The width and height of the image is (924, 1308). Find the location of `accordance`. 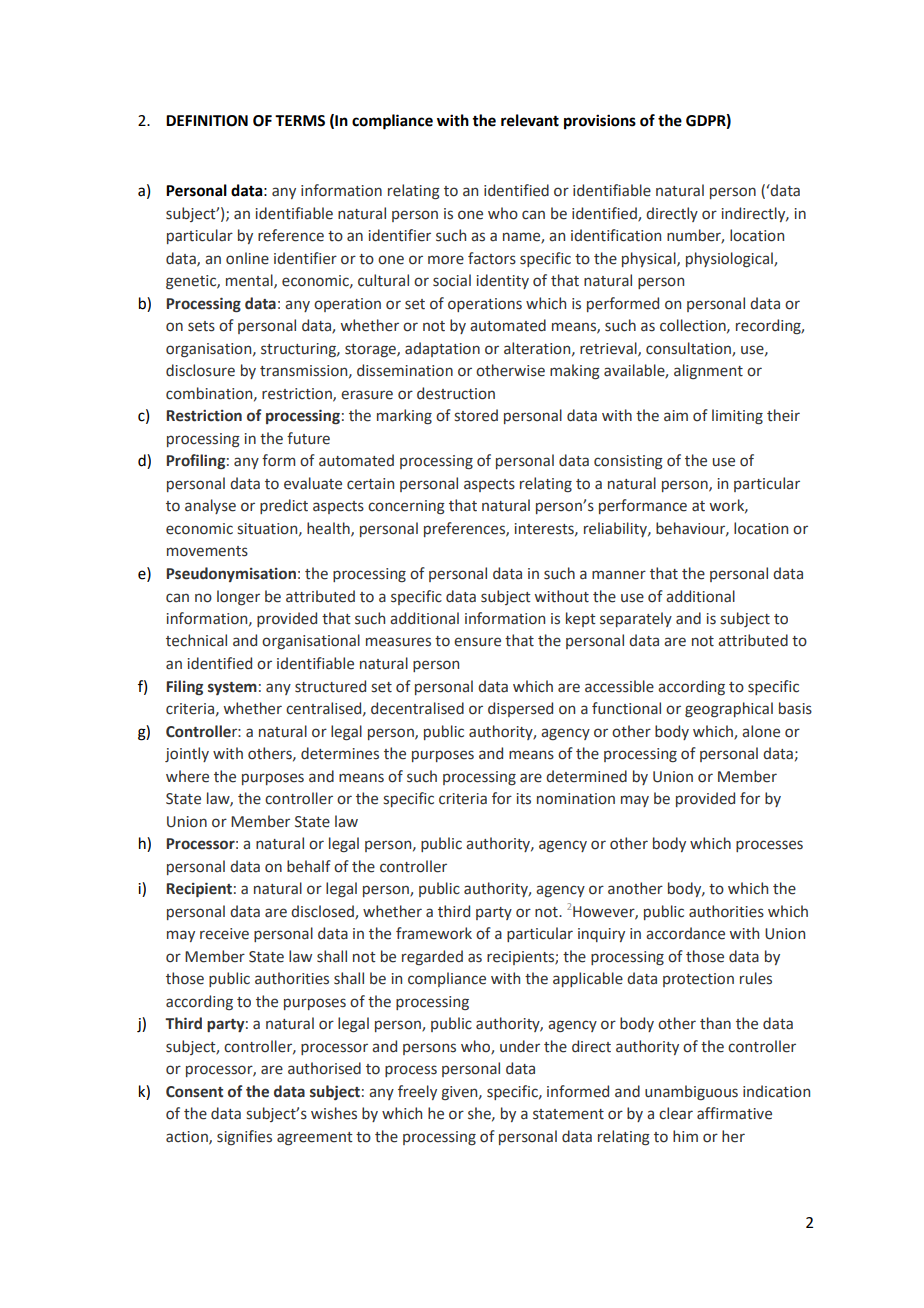

accordance is located at coordinates (685, 933).
